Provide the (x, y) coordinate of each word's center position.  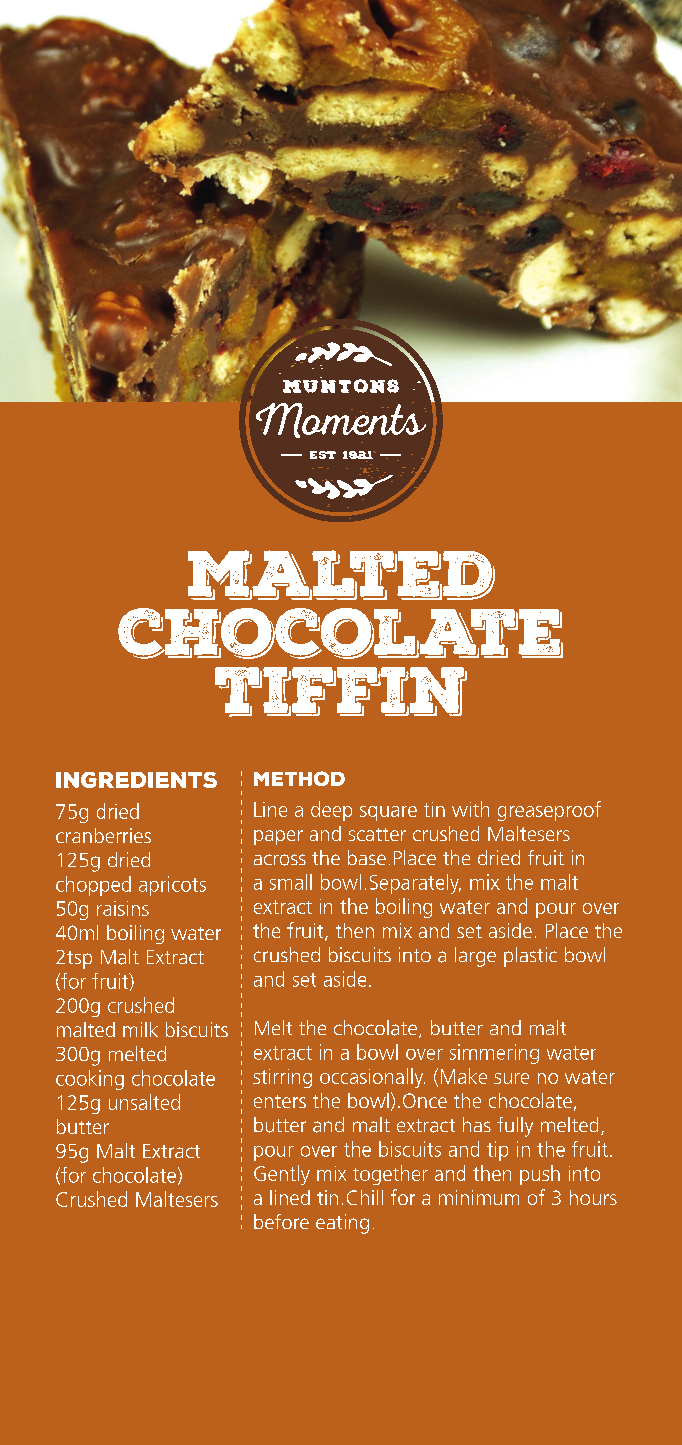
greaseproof (549, 811)
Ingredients (136, 780)
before (281, 1221)
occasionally (372, 1078)
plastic (530, 957)
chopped (93, 886)
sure (511, 1078)
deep (331, 811)
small (291, 882)
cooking (90, 1080)
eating (342, 1224)
